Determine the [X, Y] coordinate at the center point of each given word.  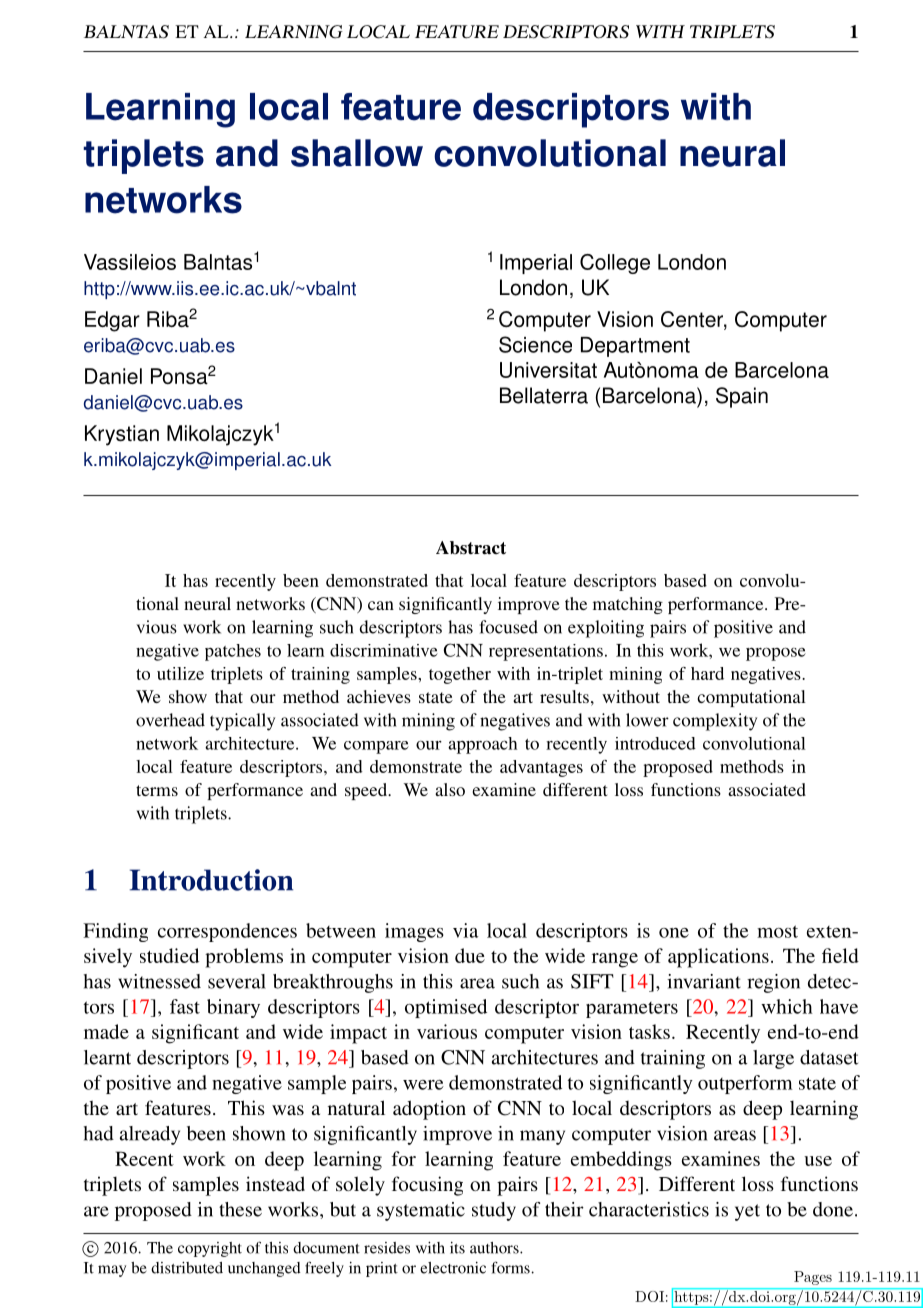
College [615, 264]
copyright [210, 1249]
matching [628, 605]
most [777, 931]
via [466, 930]
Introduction [211, 880]
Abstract [471, 548]
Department [635, 347]
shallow [357, 153]
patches [233, 652]
